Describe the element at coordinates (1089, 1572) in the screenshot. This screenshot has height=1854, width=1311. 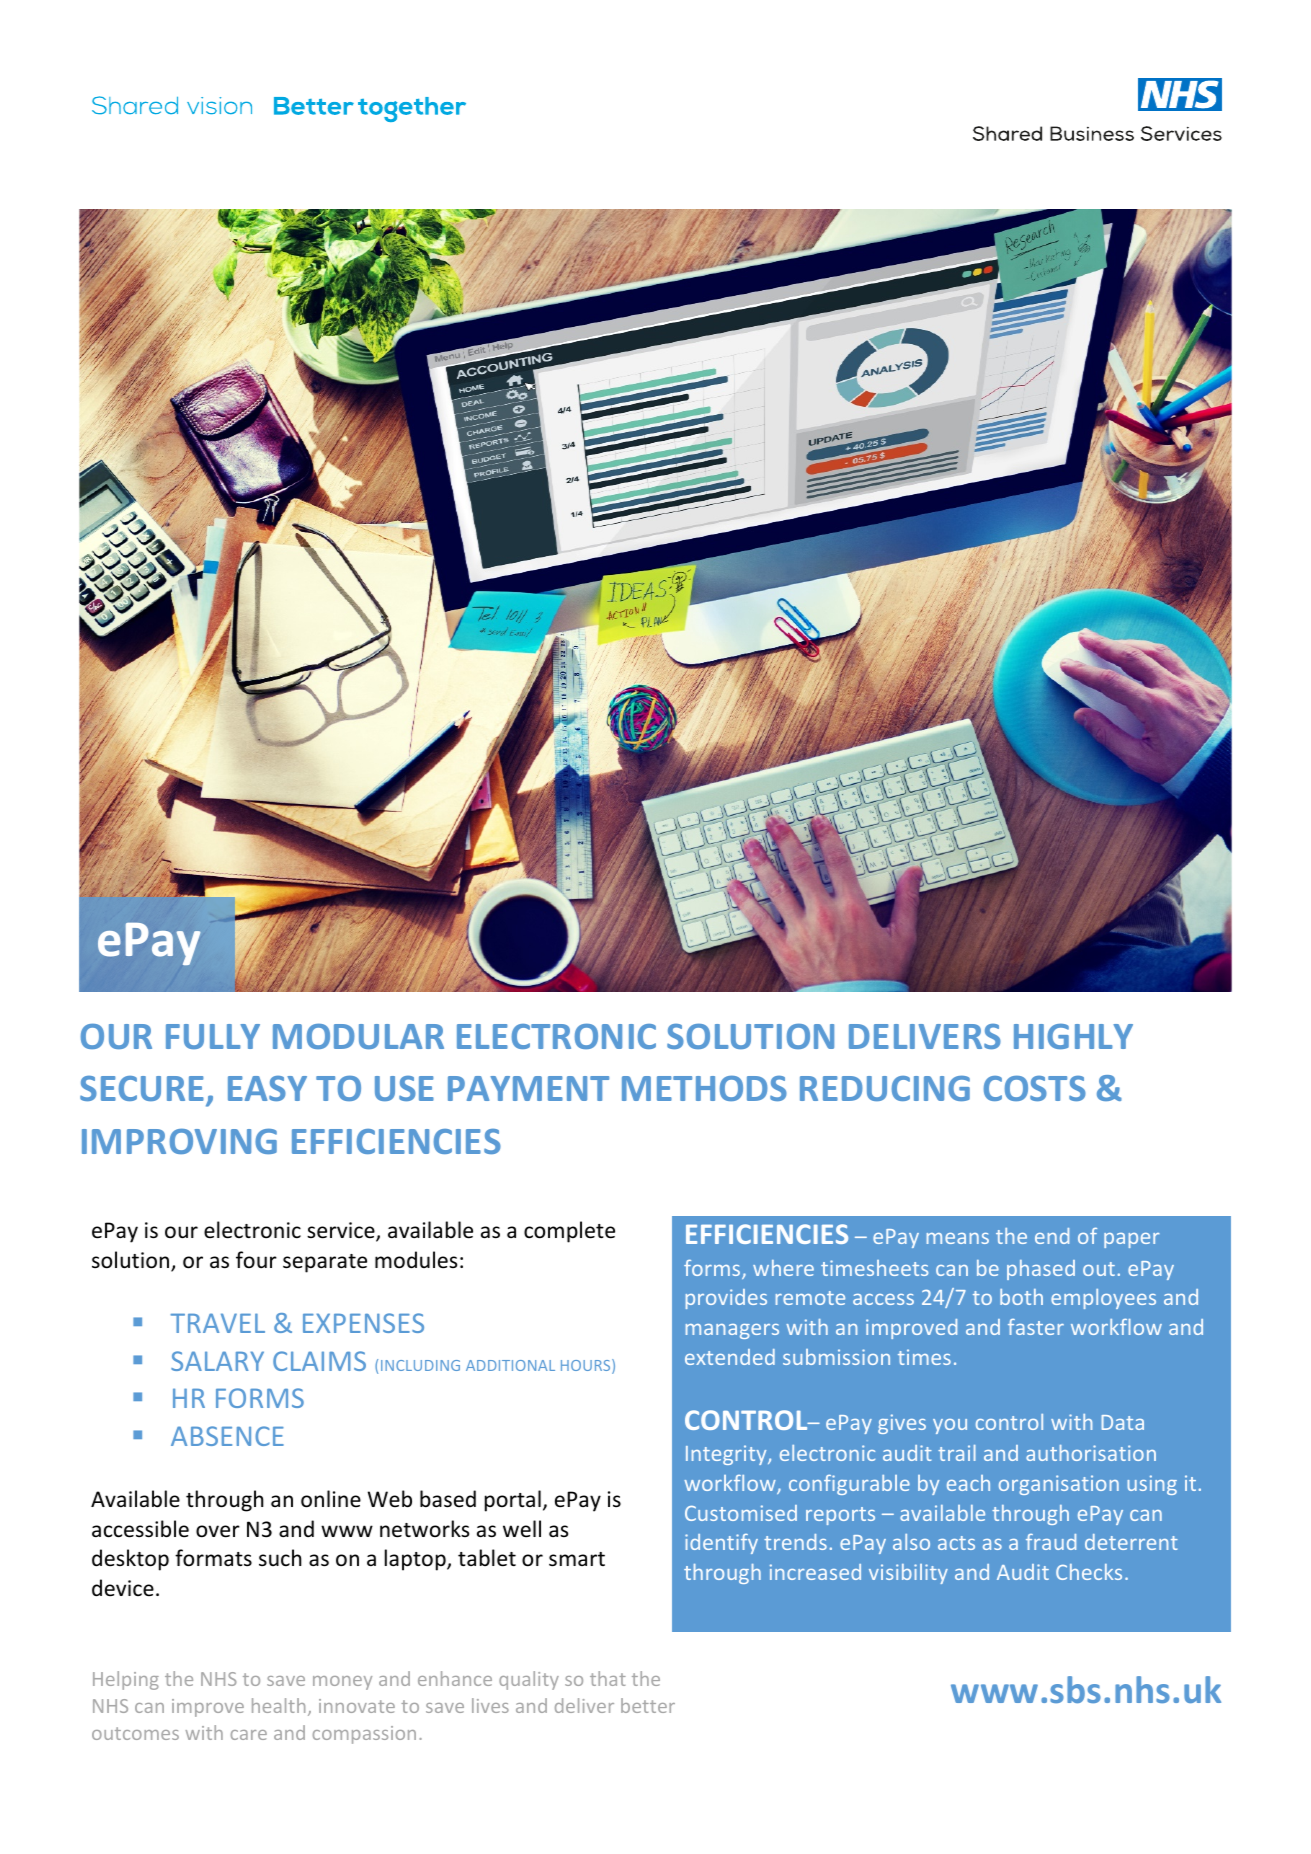
I see `Checks` at that location.
